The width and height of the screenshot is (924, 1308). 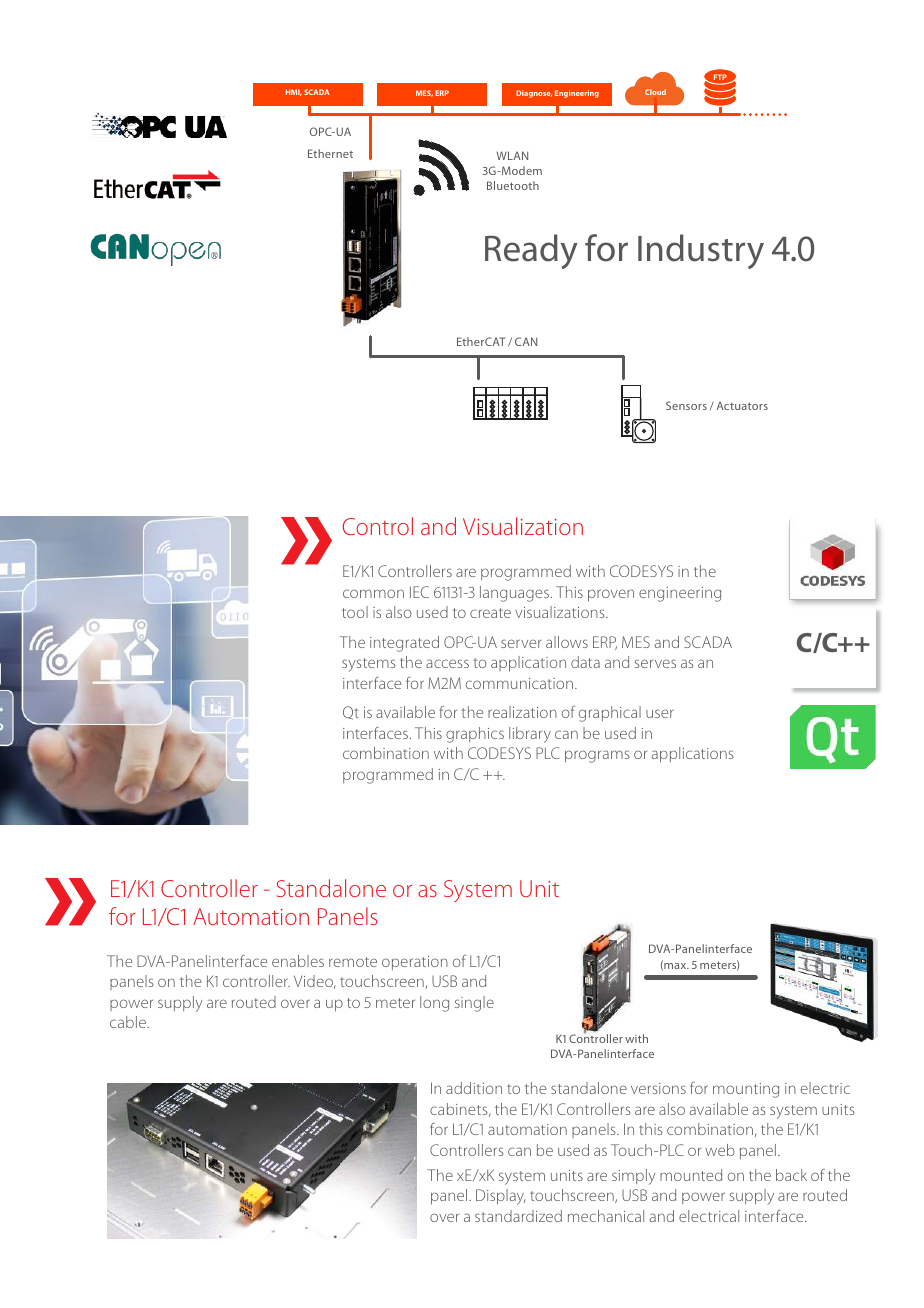 What do you see at coordinates (294, 92) in the screenshot?
I see `HMI` at bounding box center [294, 92].
